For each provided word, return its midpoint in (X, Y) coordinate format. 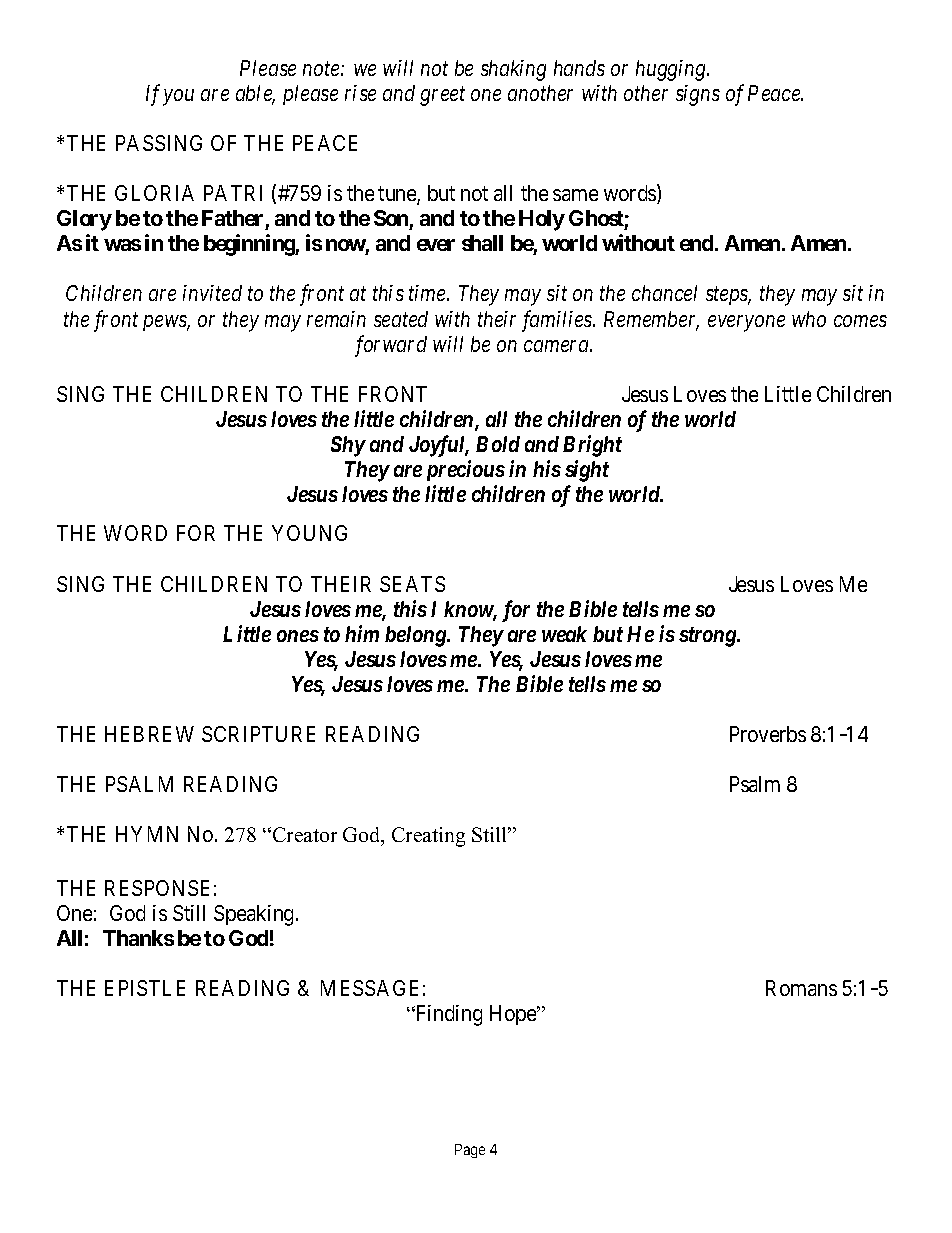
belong (416, 636)
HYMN (147, 834)
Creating (428, 837)
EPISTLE (145, 988)
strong (708, 637)
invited (212, 293)
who (809, 319)
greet (442, 96)
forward (391, 346)
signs (698, 95)
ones (298, 636)
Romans (801, 988)
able (255, 94)
